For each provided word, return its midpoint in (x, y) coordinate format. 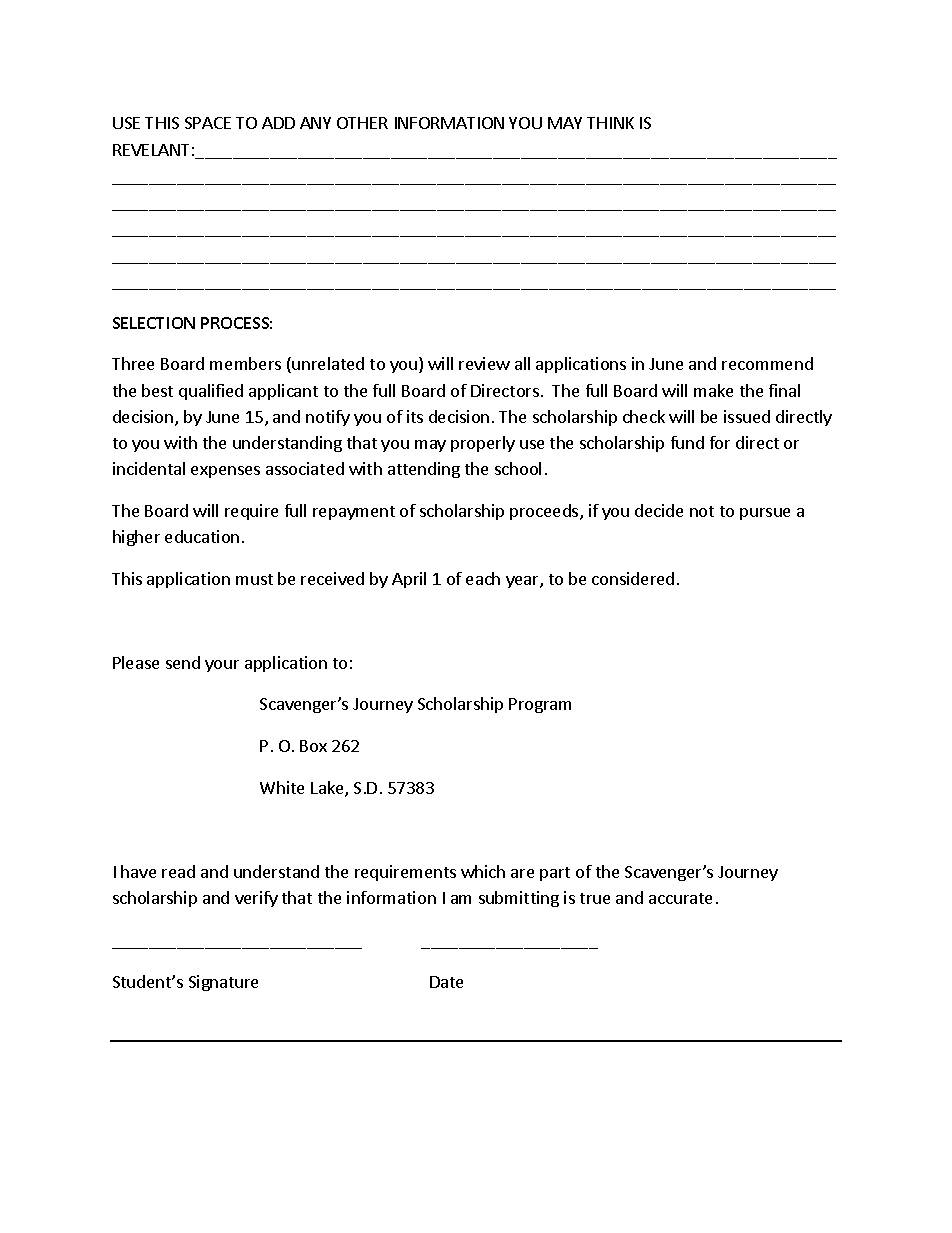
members (245, 363)
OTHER (362, 123)
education (202, 536)
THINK (610, 123)
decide (659, 510)
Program (540, 705)
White (282, 787)
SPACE (208, 123)
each (483, 578)
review (484, 363)
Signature (223, 983)
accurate (680, 898)
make (713, 390)
